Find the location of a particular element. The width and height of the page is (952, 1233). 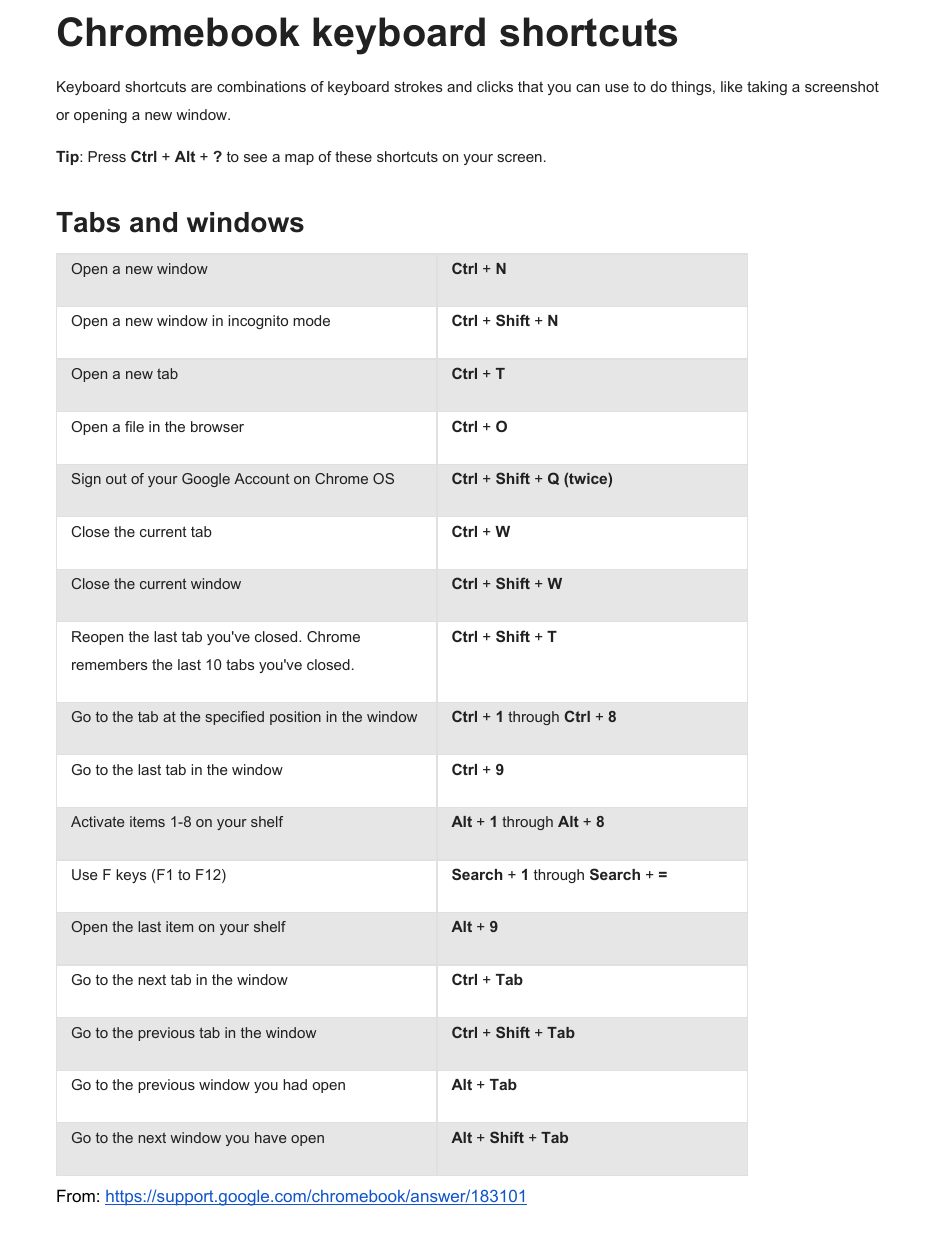

like is located at coordinates (731, 86).
